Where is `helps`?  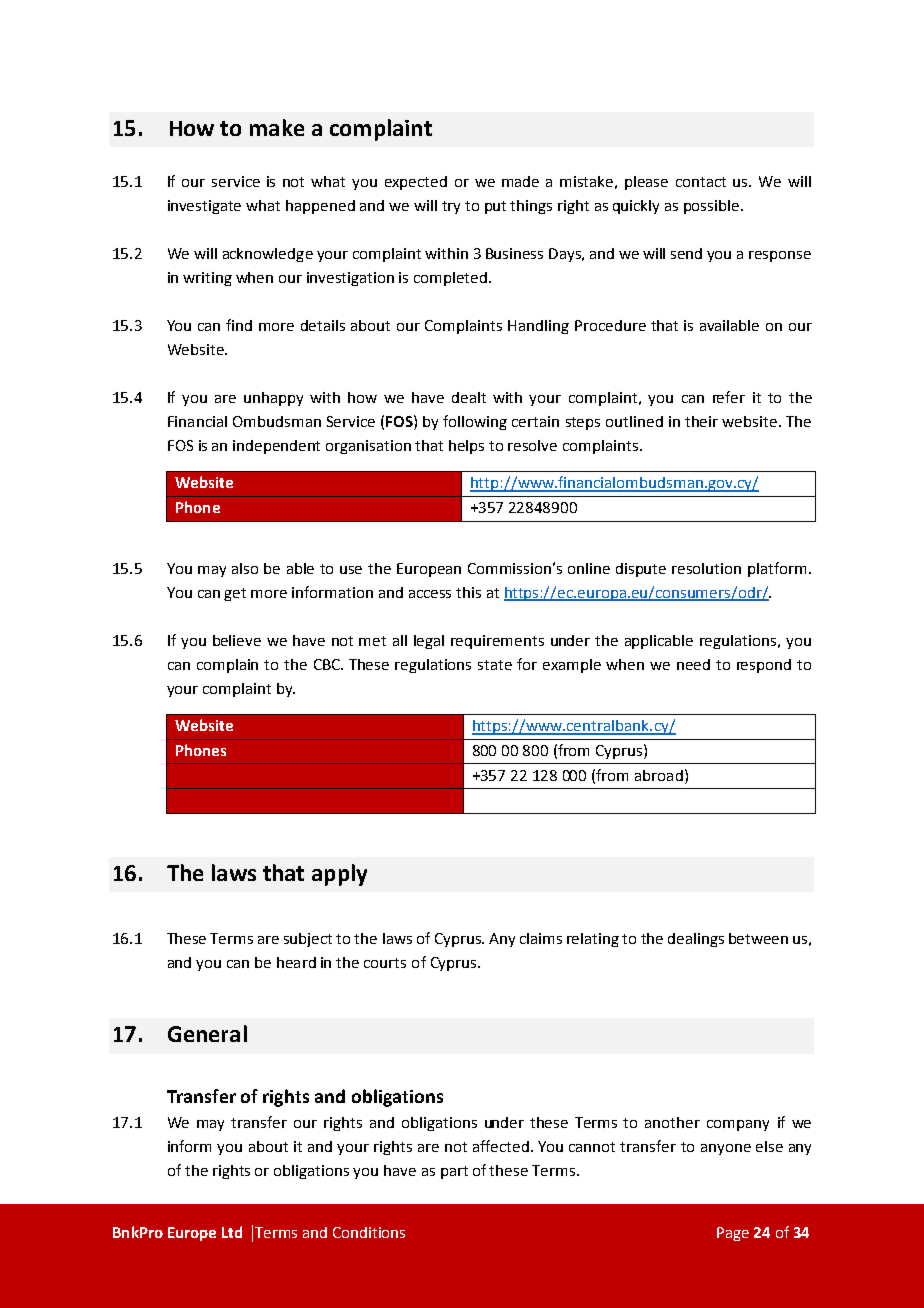
helps is located at coordinates (466, 447).
